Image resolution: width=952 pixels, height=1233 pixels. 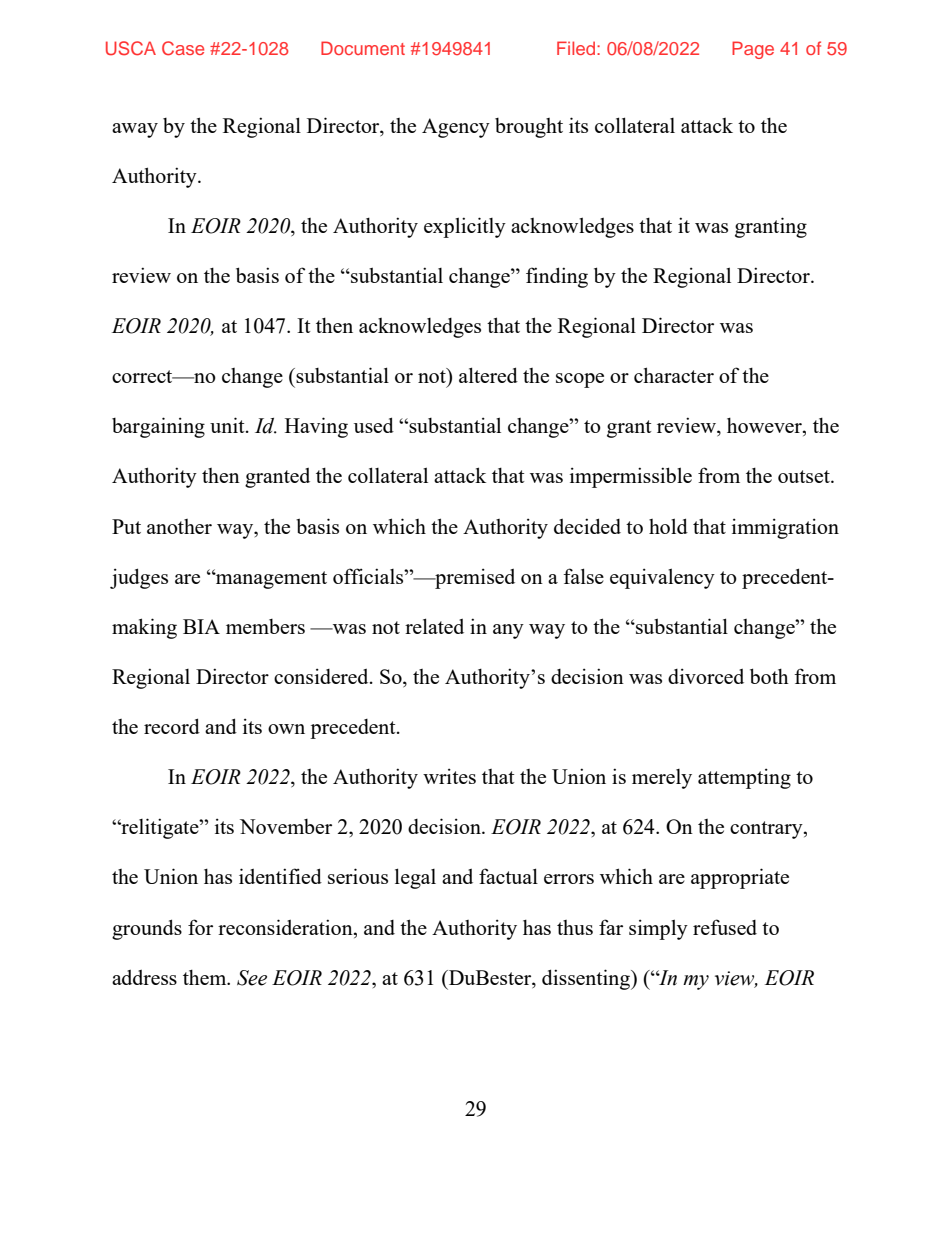 What do you see at coordinates (456, 128) in the screenshot?
I see `Agency` at bounding box center [456, 128].
